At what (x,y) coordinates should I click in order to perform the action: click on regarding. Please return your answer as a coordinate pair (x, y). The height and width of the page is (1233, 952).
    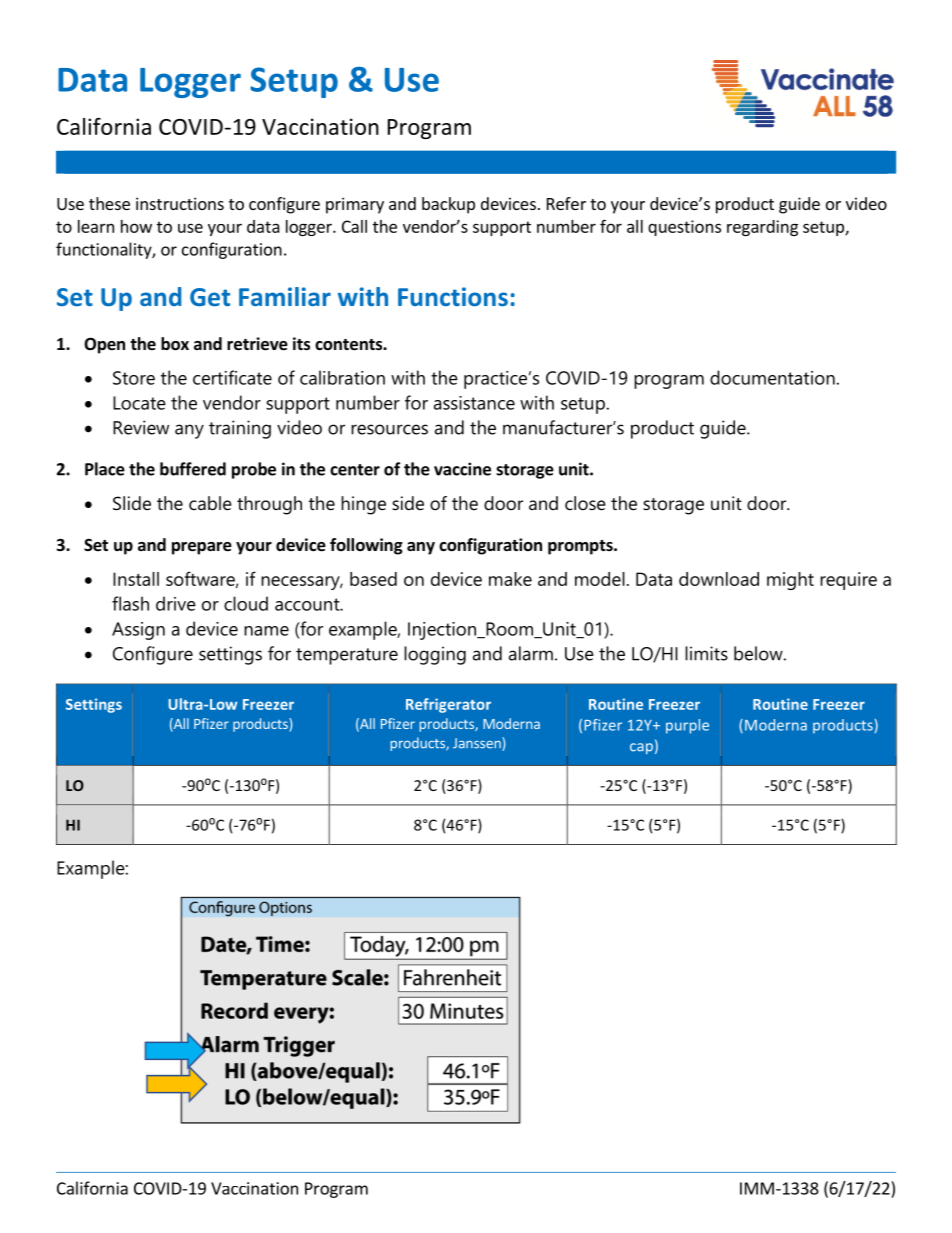
    Looking at the image, I should click on (762, 228).
